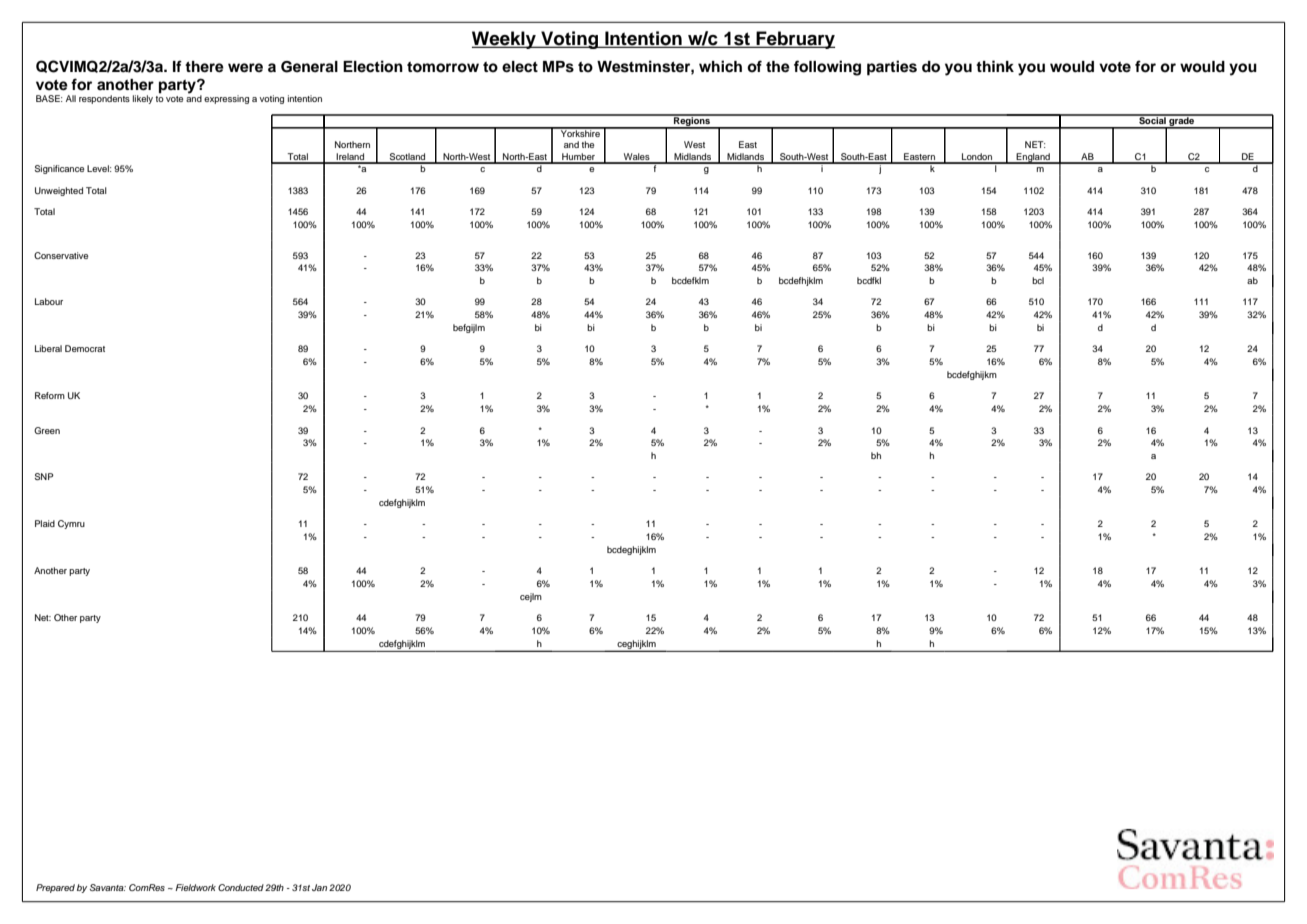  Describe the element at coordinates (892, 68) in the screenshot. I see `parties` at that location.
